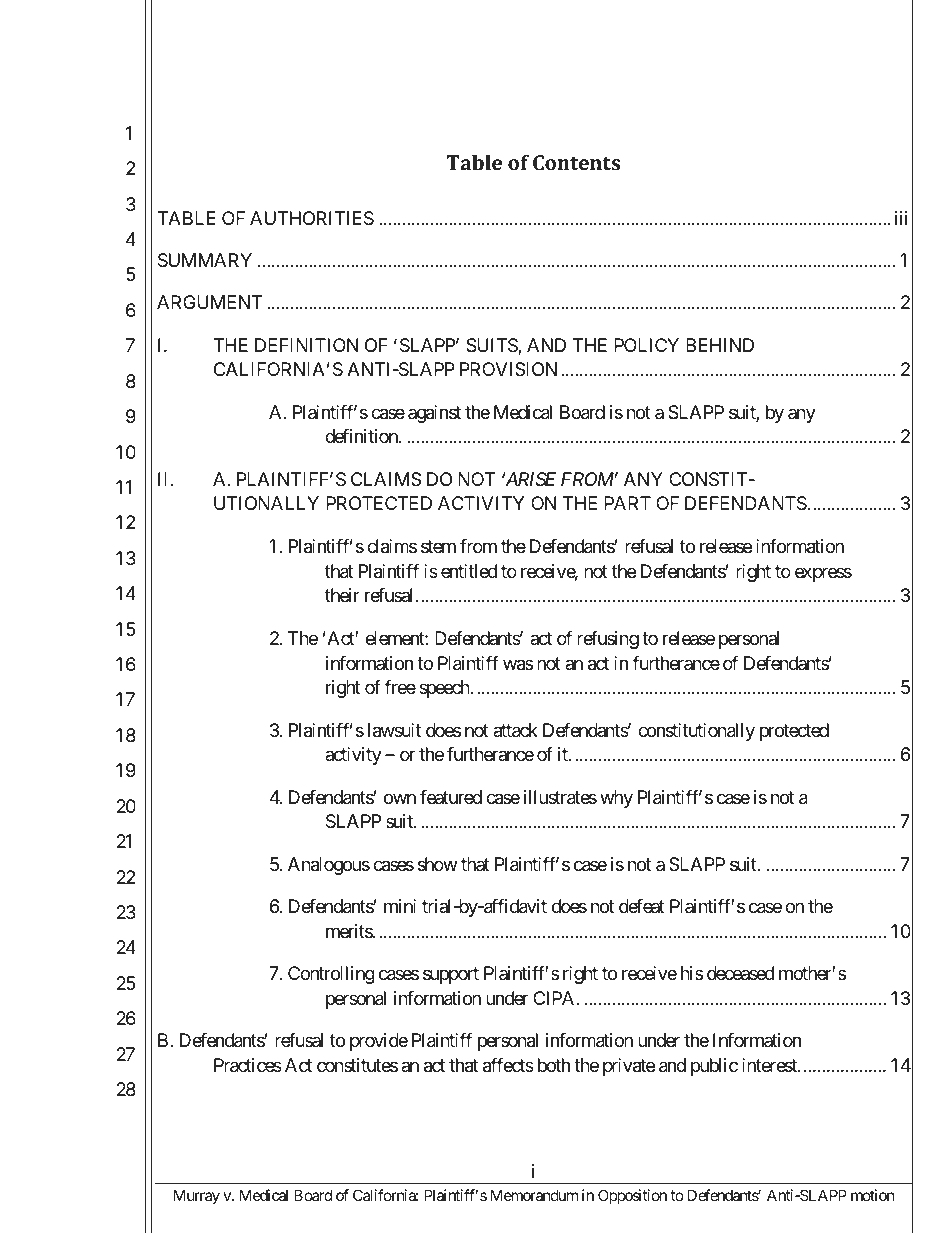 Image resolution: width=952 pixels, height=1233 pixels. I want to click on refusing, so click(608, 640).
